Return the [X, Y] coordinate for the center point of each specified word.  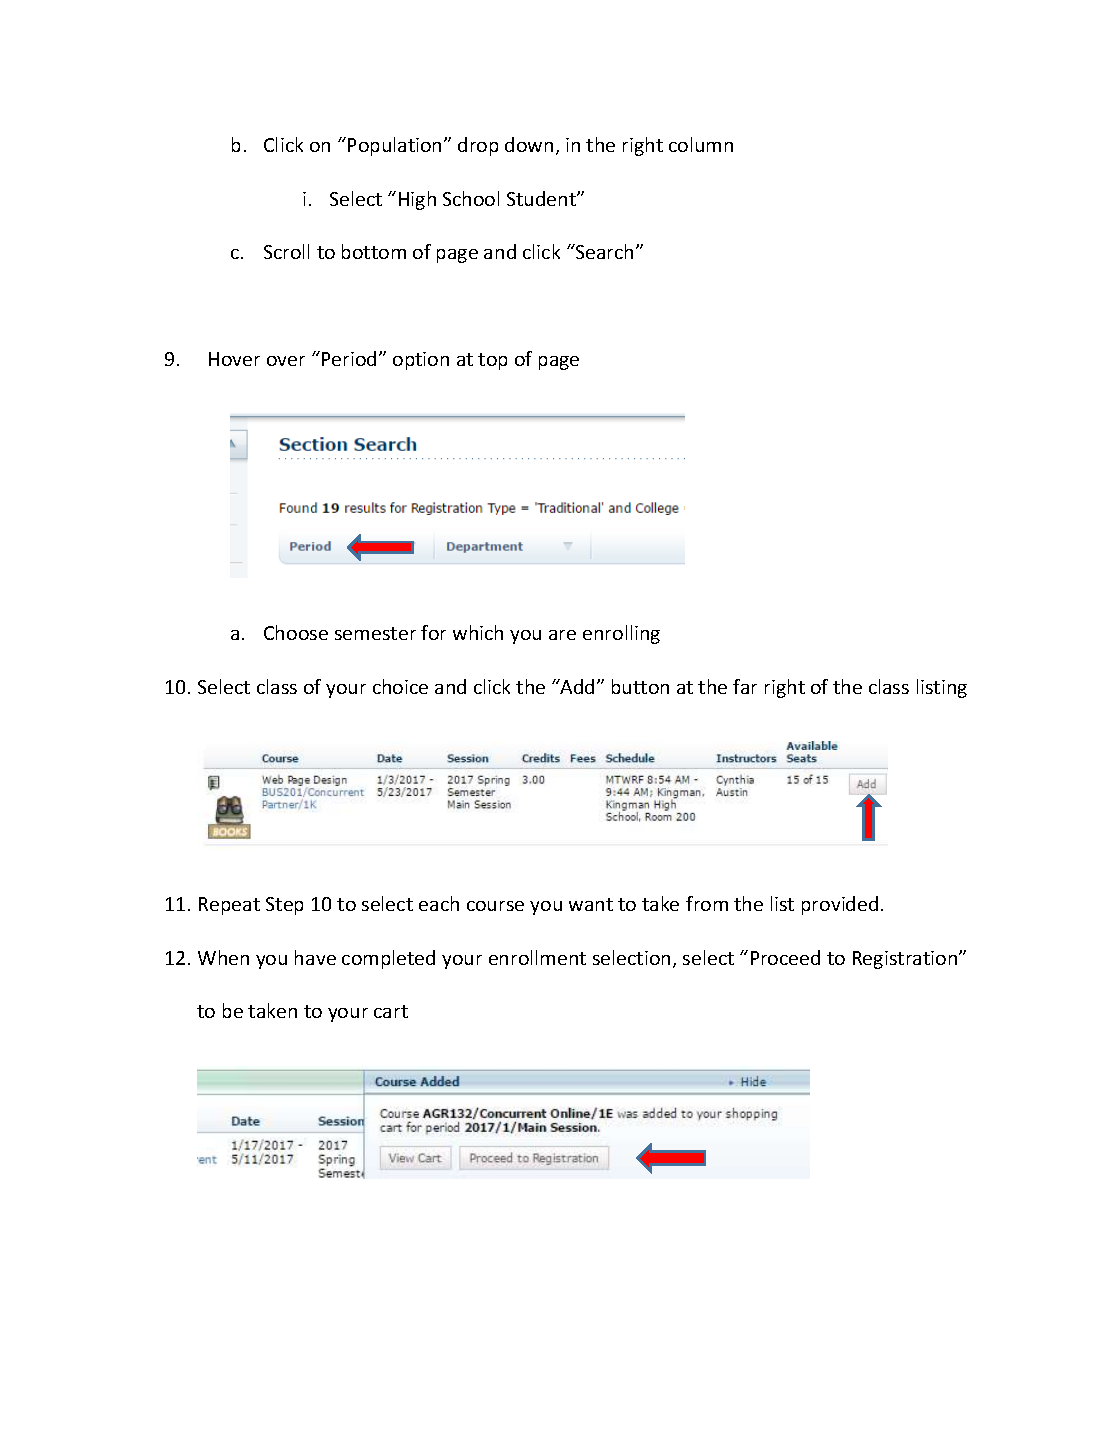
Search [603, 251]
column [701, 144]
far [745, 686]
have [315, 957]
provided [840, 905]
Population [394, 146]
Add [576, 686]
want [591, 904]
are [562, 635]
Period [349, 358]
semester [375, 633]
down [529, 144]
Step [284, 906]
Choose [296, 632]
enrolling [621, 634]
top [492, 361]
